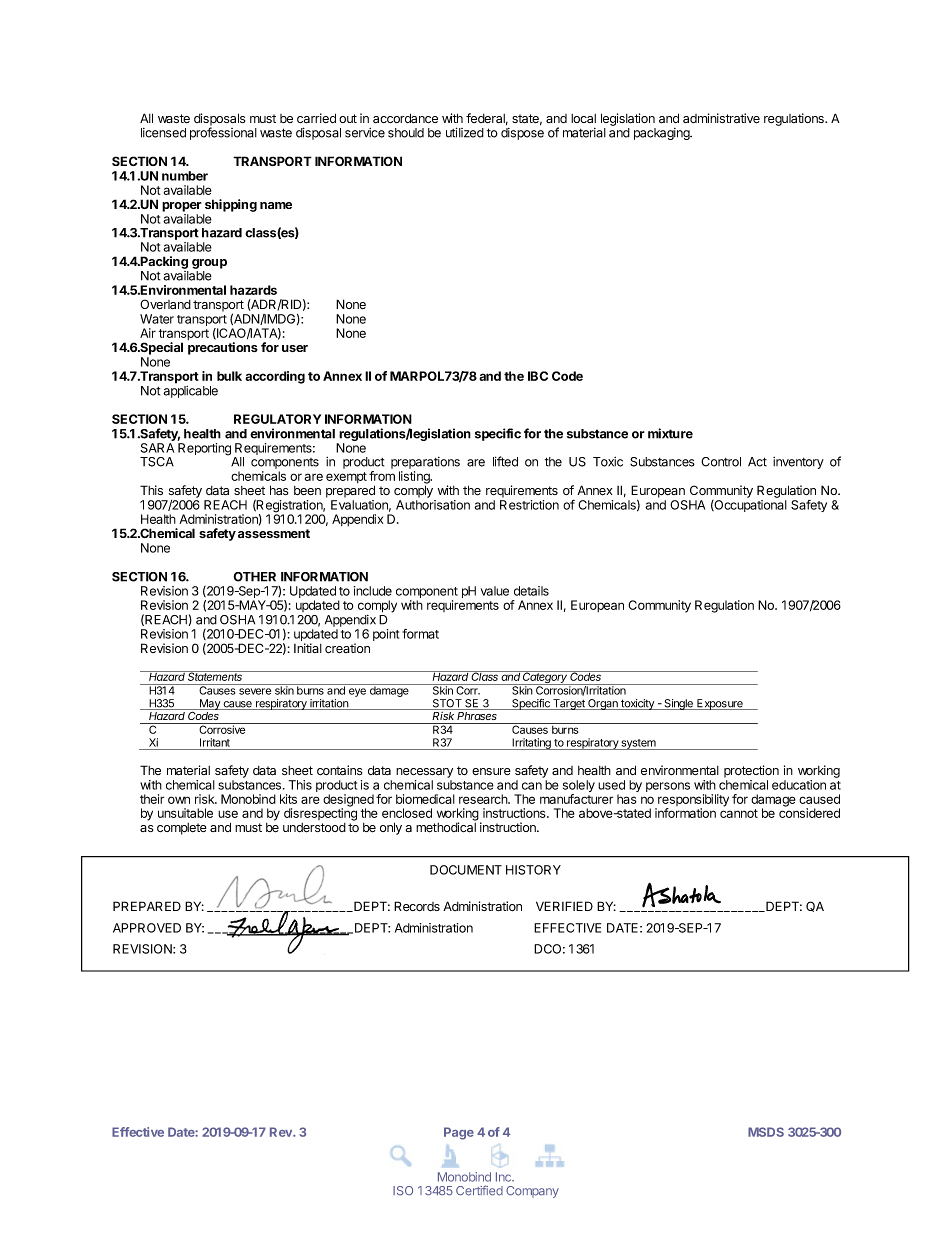 The image size is (952, 1233). What do you see at coordinates (459, 1133) in the document?
I see `Page` at bounding box center [459, 1133].
